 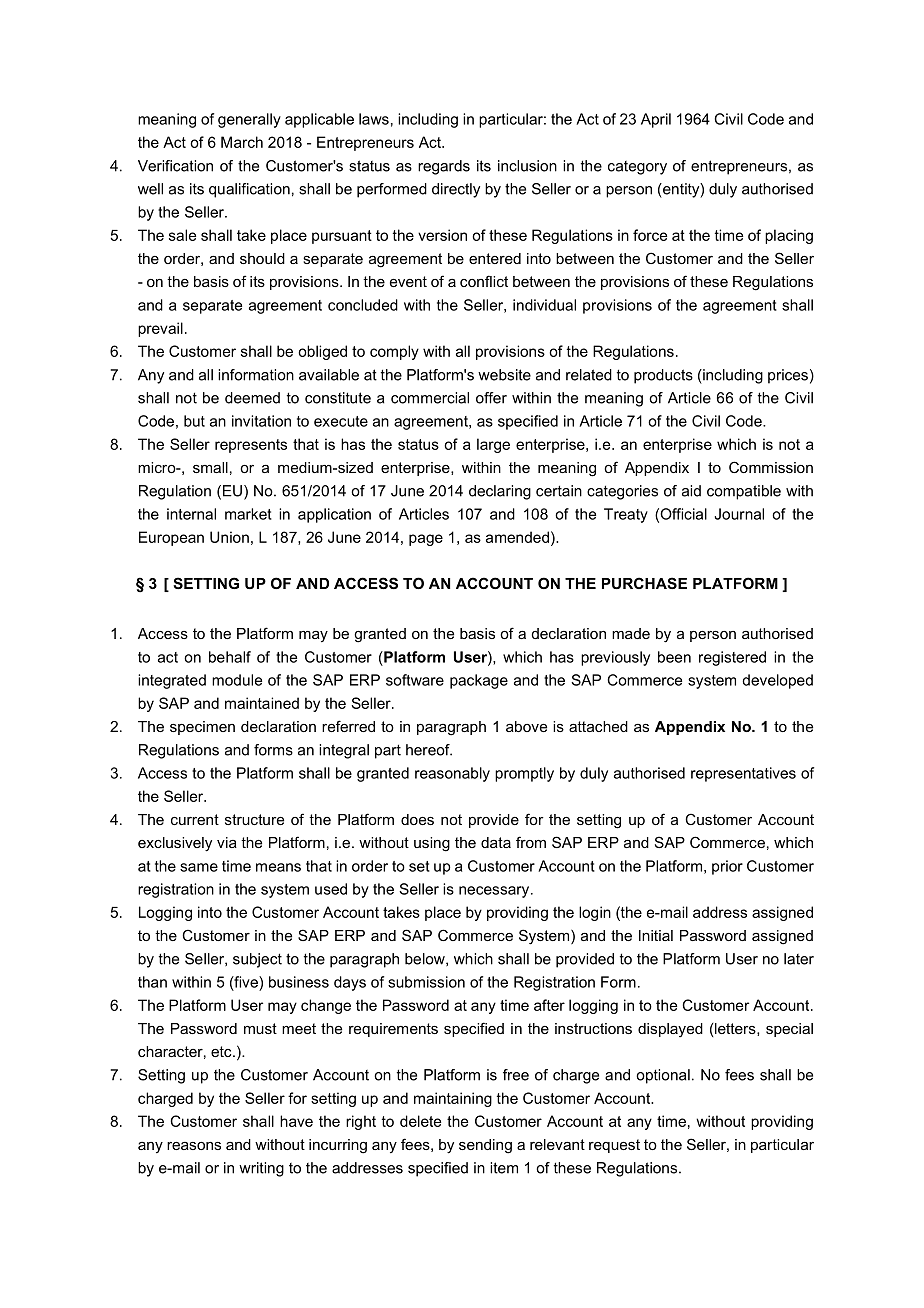 I want to click on March, so click(x=242, y=142).
